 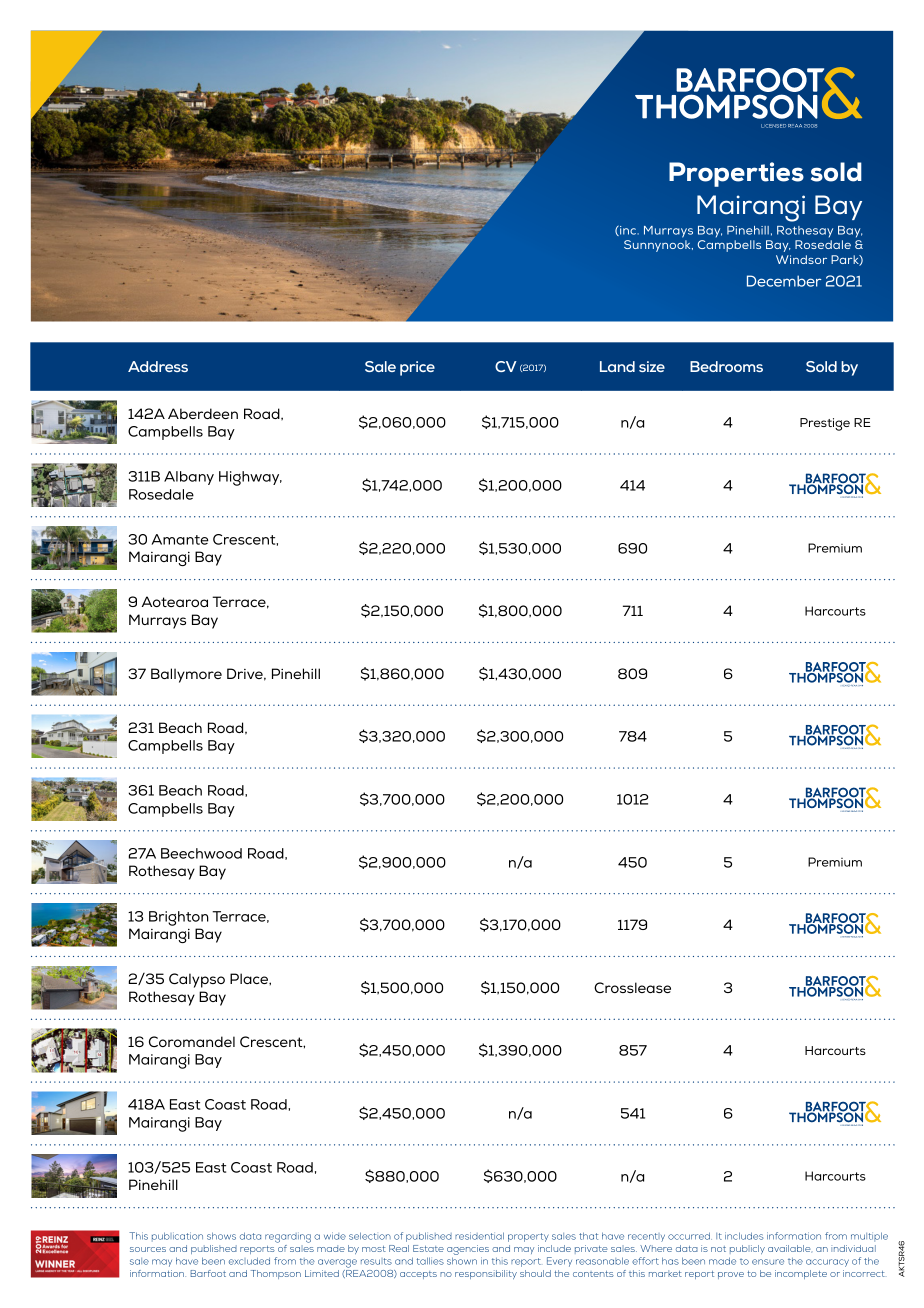 I want to click on Place, so click(x=250, y=978).
